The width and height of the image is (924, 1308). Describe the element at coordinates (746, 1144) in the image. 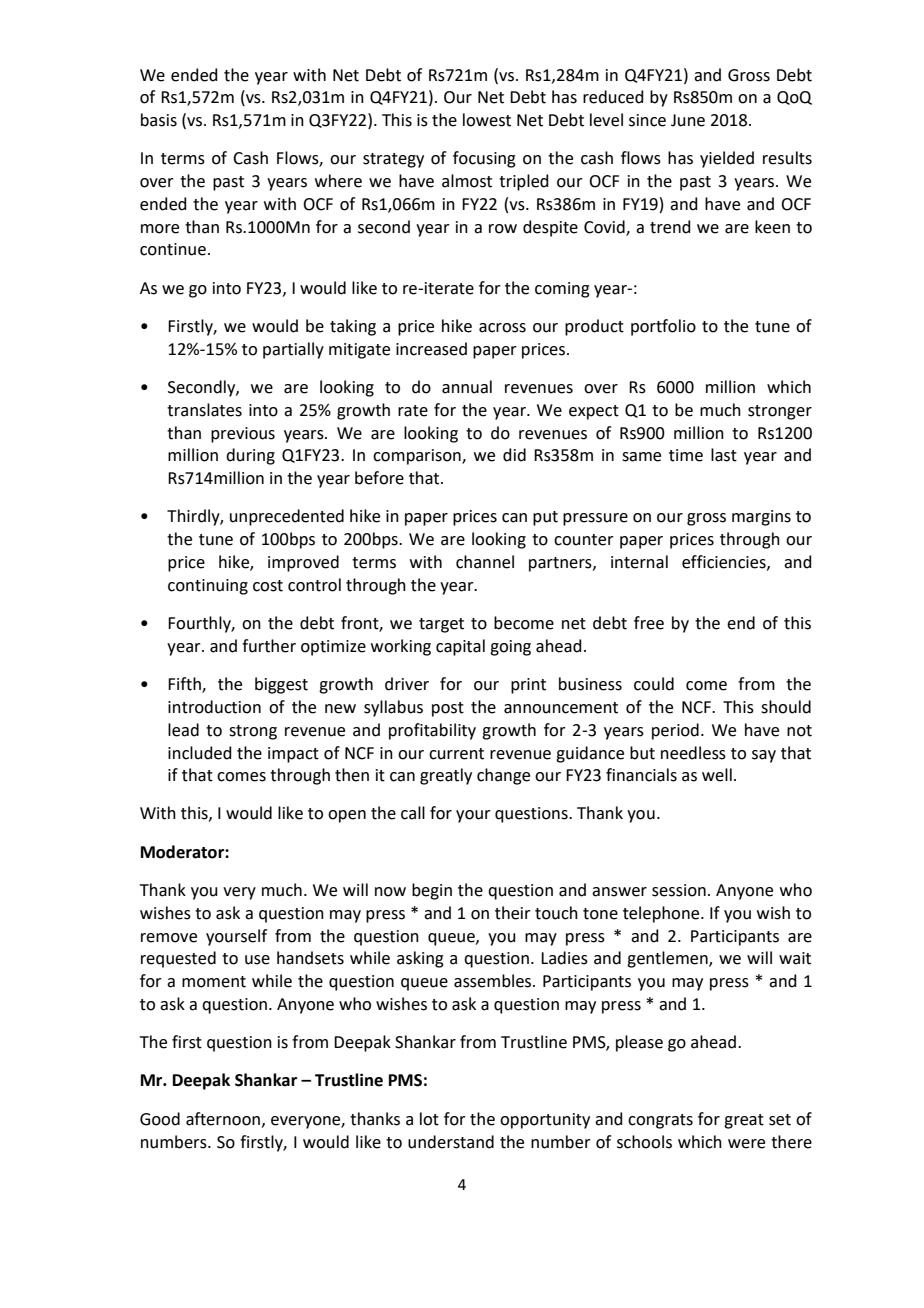

I see `were` at that location.
